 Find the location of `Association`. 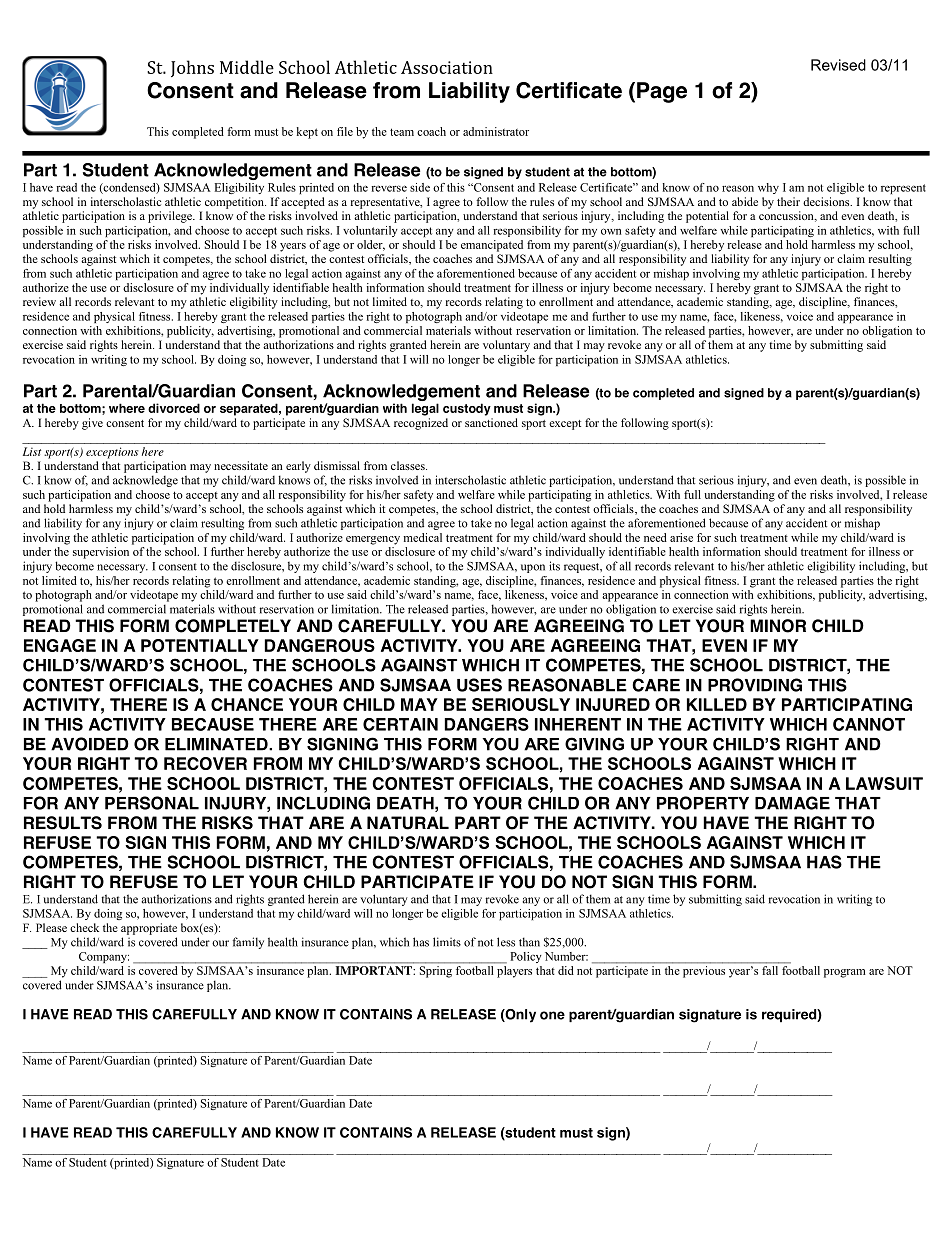

Association is located at coordinates (447, 67).
